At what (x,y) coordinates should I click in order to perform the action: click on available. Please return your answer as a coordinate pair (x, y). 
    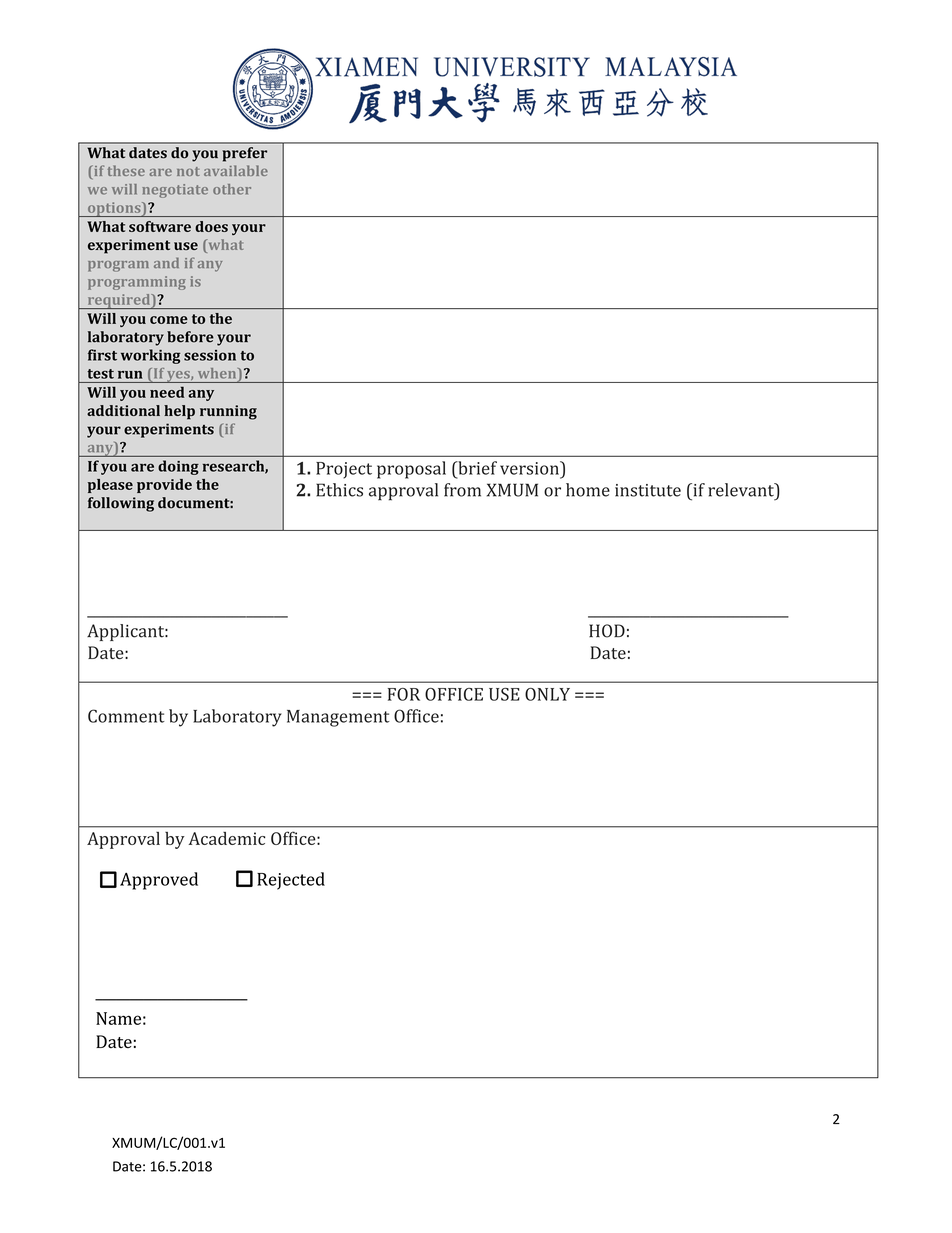
    Looking at the image, I should click on (236, 170).
